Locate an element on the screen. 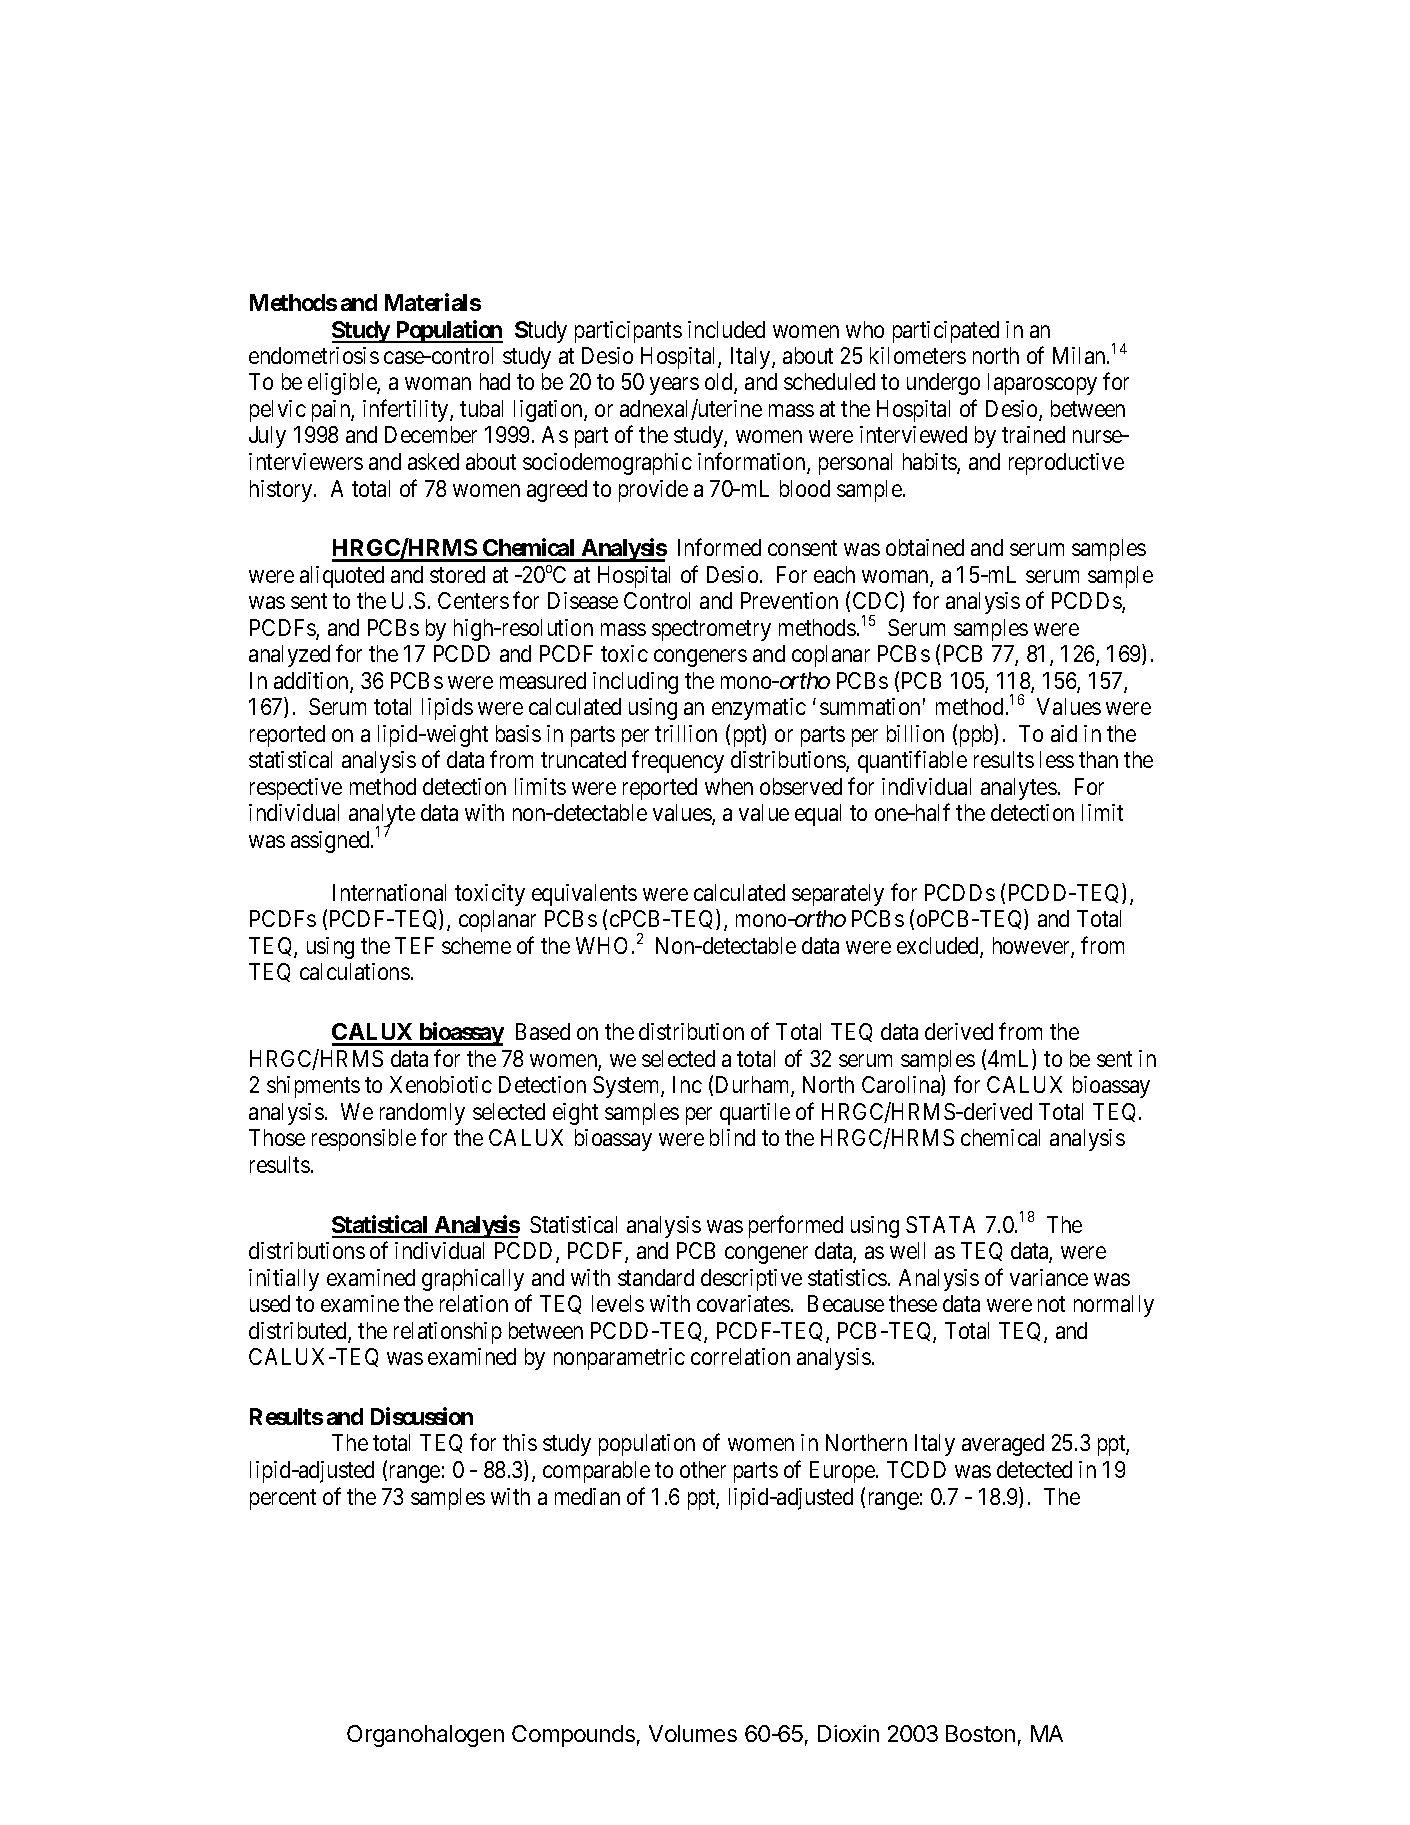 The image size is (1410, 1825). Discussion is located at coordinates (422, 1416).
